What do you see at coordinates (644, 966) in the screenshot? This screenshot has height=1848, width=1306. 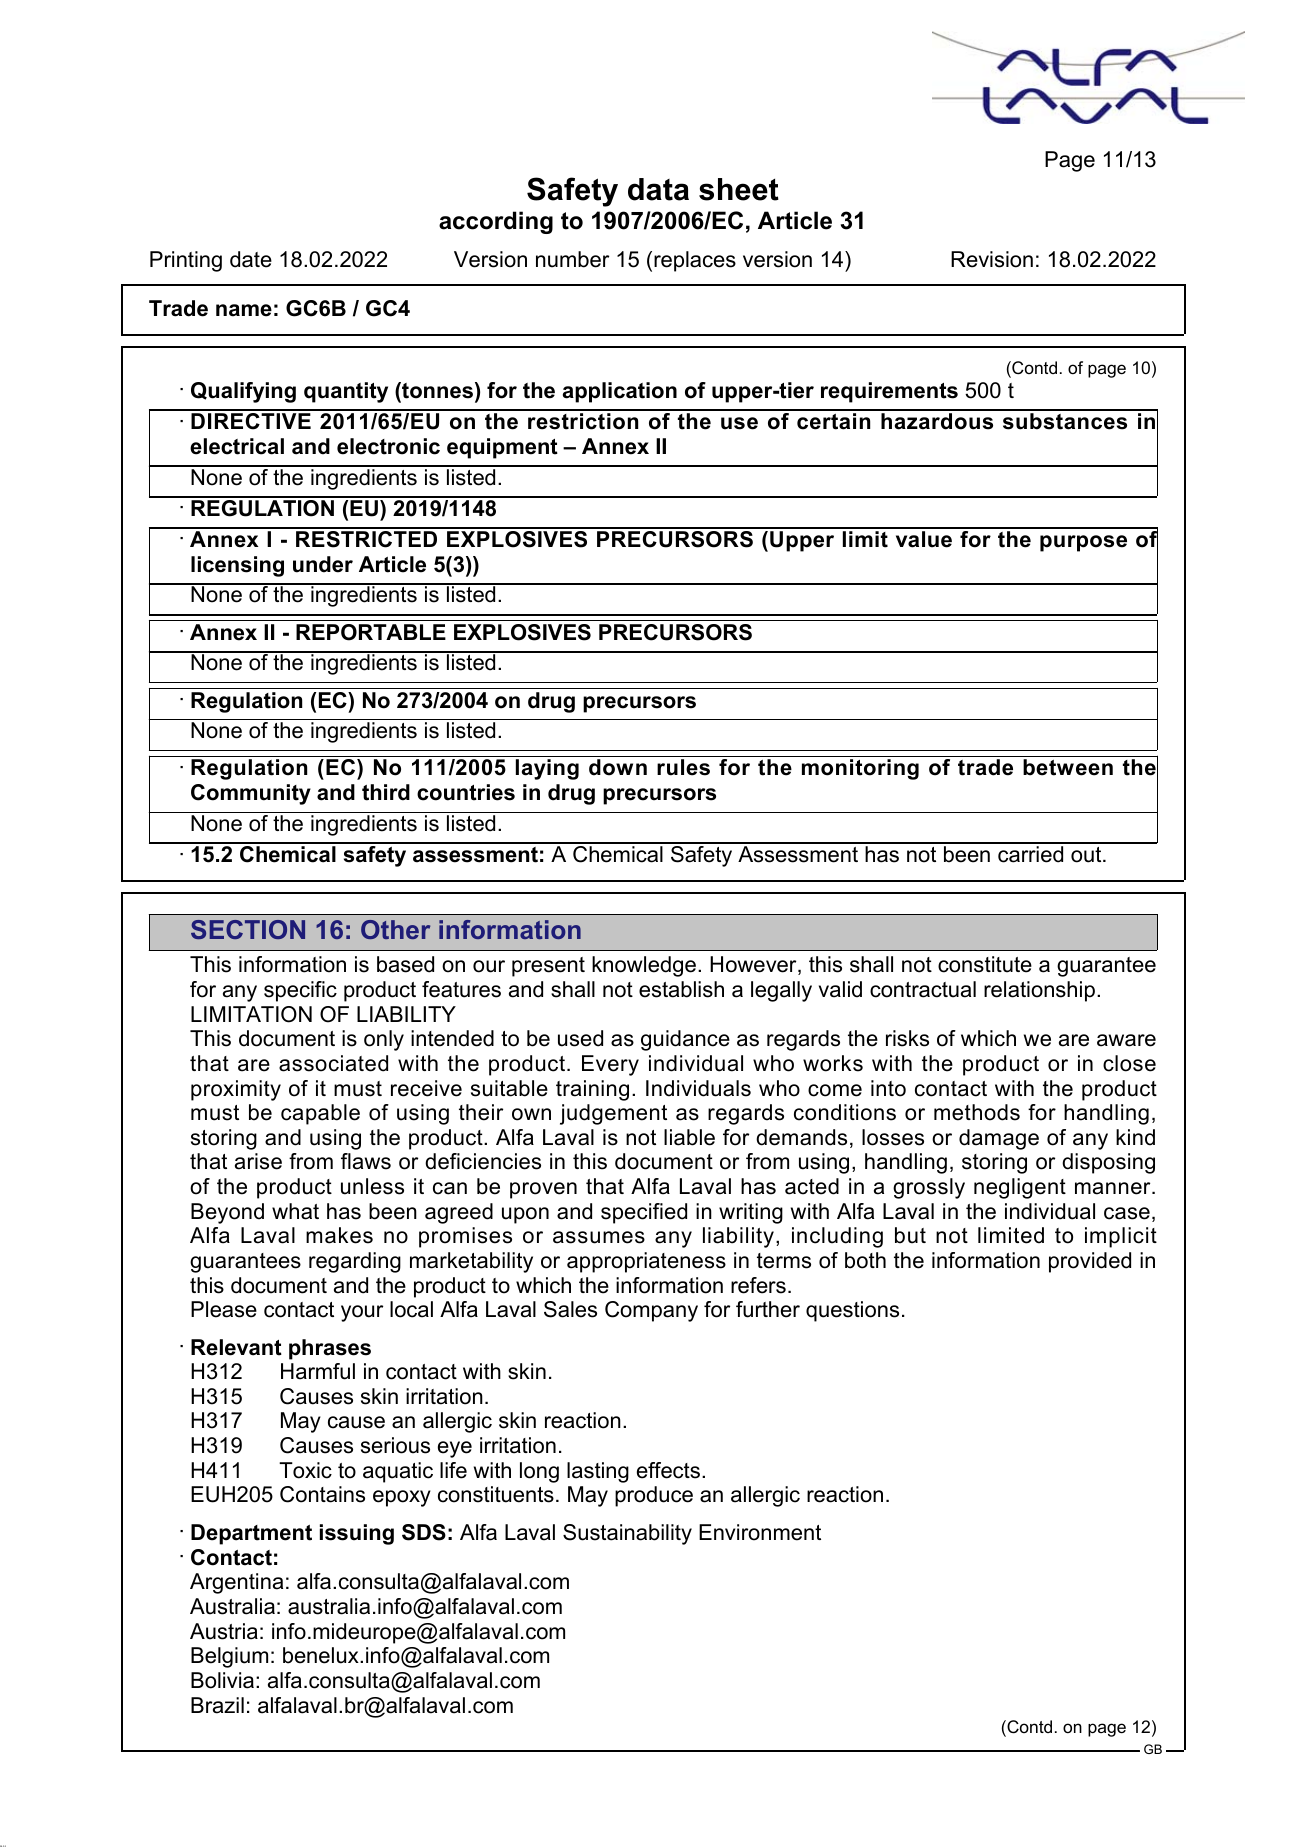 I see `knowledge` at bounding box center [644, 966].
